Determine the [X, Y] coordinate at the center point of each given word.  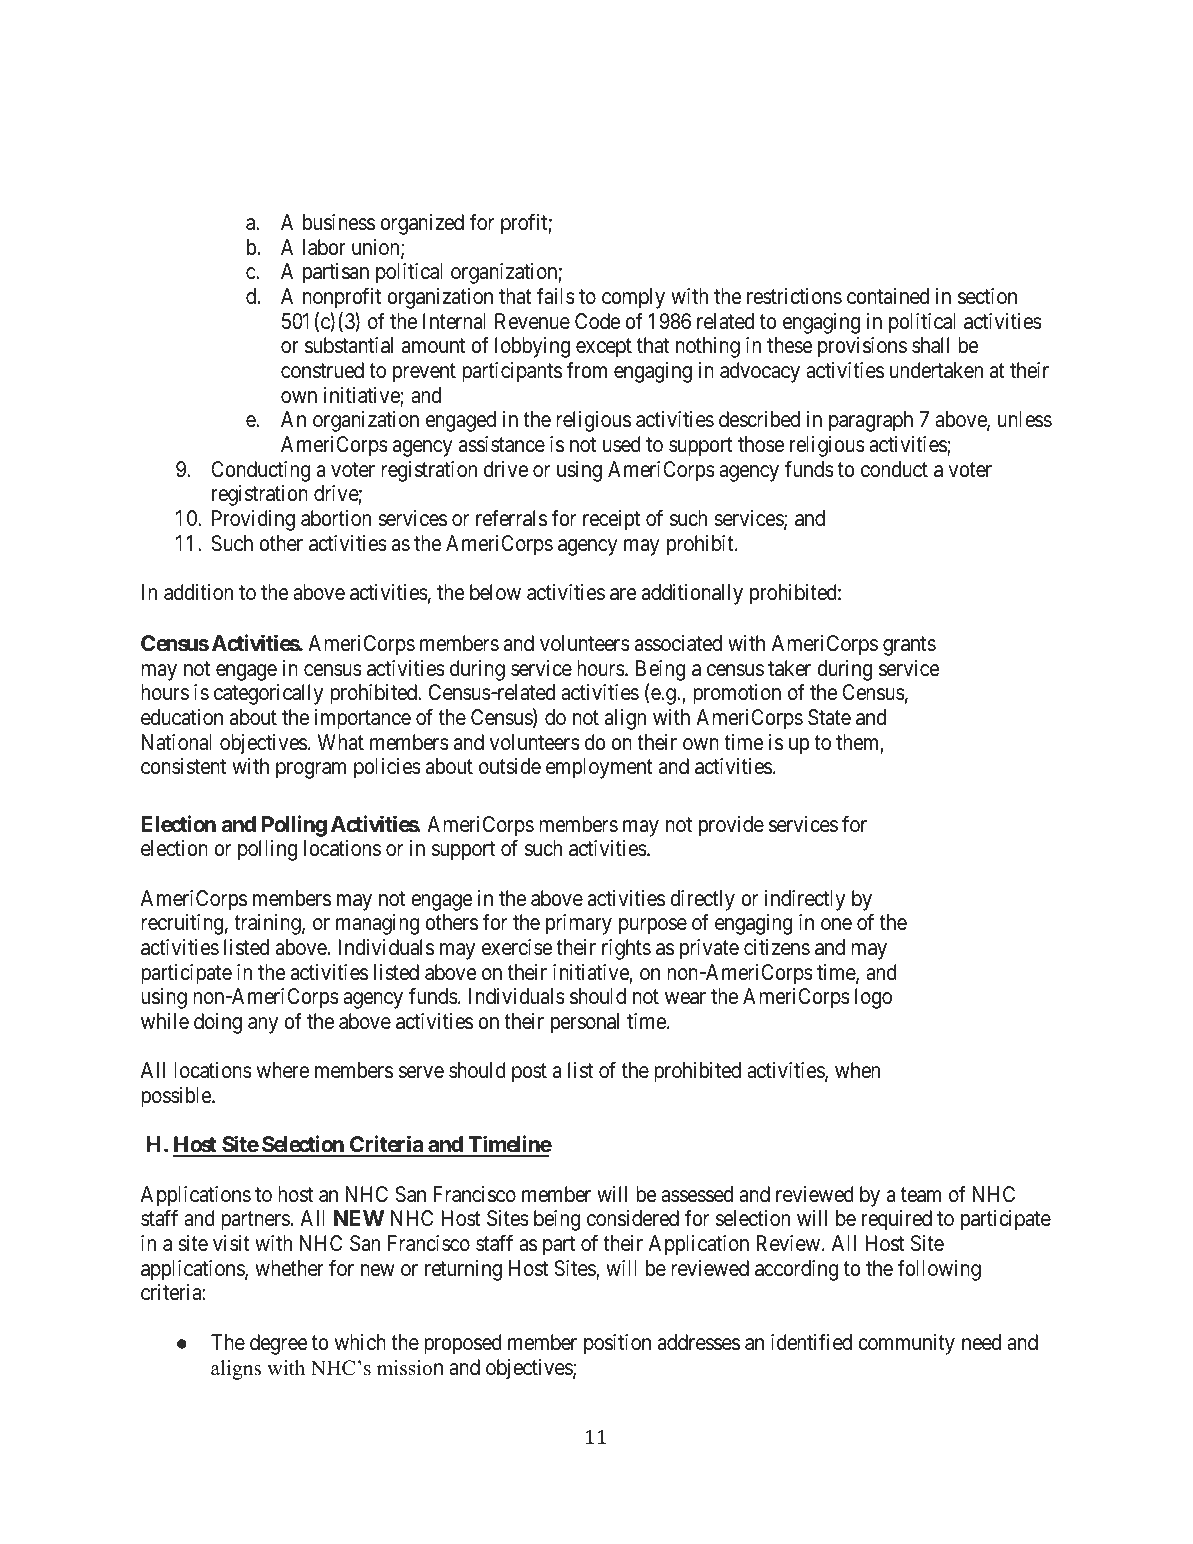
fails [556, 296]
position [617, 1344]
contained [888, 296]
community [906, 1344]
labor [324, 247]
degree [278, 1344]
